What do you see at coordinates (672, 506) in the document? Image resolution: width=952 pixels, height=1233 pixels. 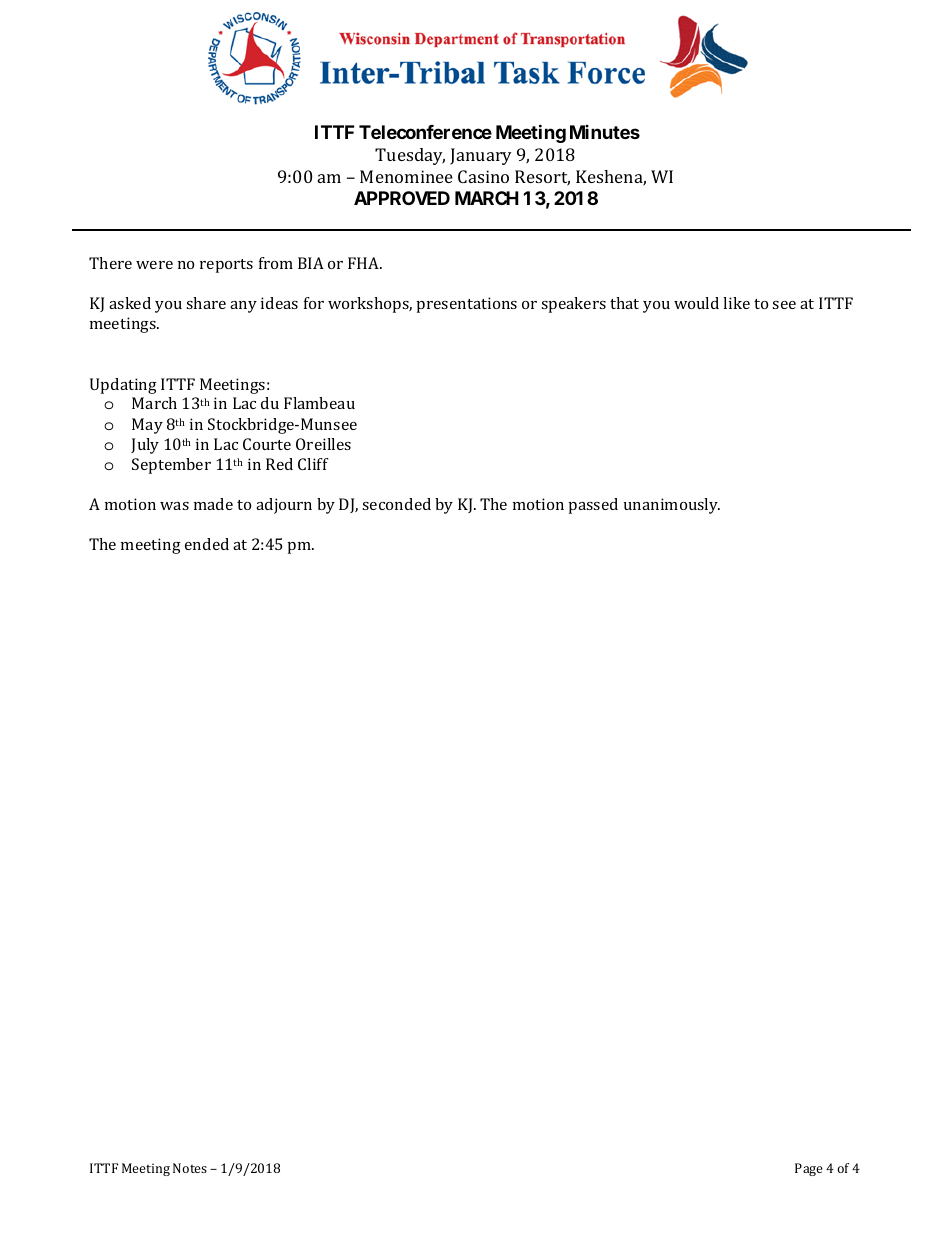 I see `unanimously` at bounding box center [672, 506].
